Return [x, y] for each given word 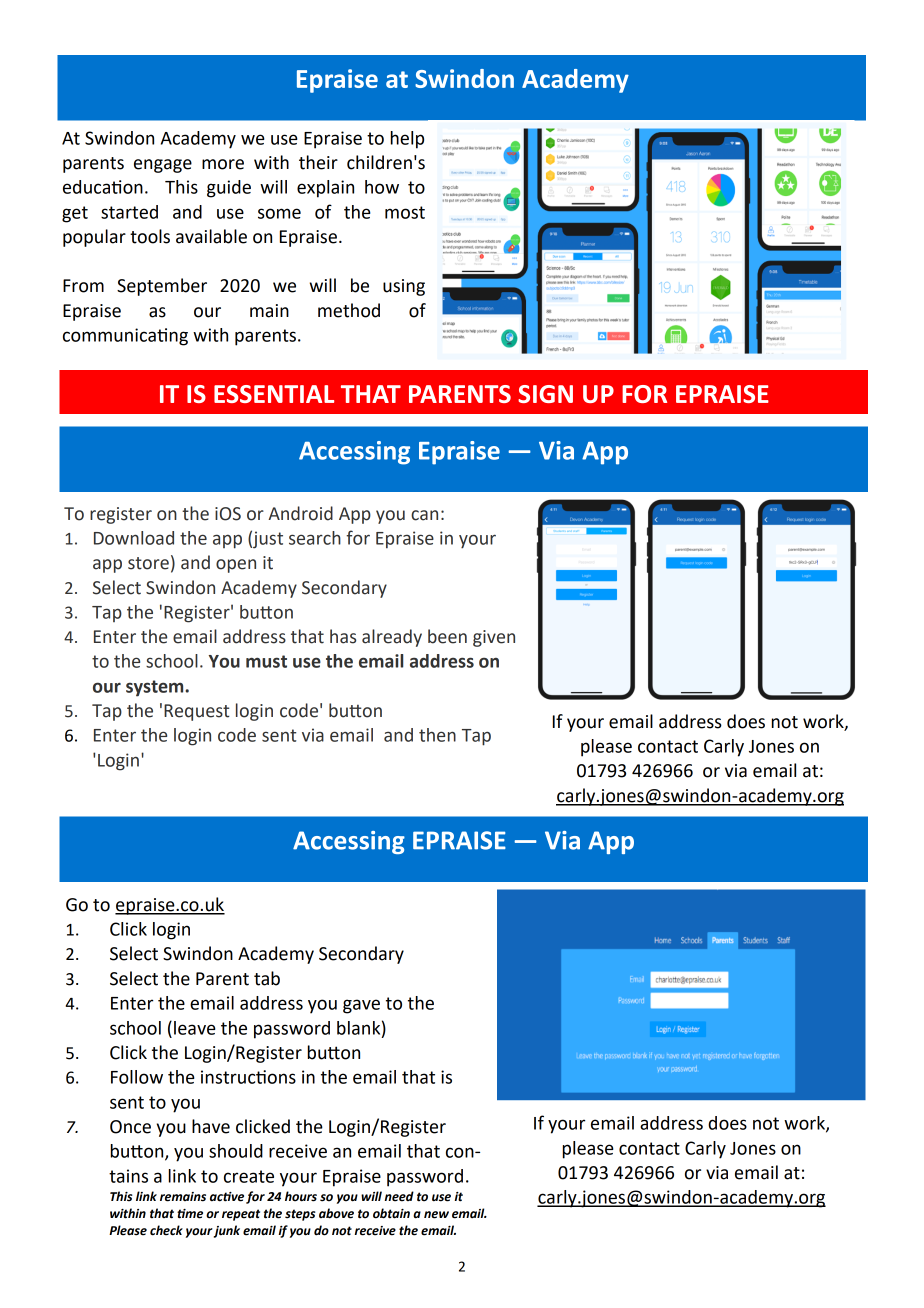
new [436, 1215]
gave [361, 1006]
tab [267, 978]
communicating [125, 337]
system [156, 688]
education [103, 187]
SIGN [545, 394]
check [166, 1230]
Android [300, 513]
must [266, 661]
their [318, 162]
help [407, 140]
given [494, 638]
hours [301, 1196]
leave [195, 1028]
